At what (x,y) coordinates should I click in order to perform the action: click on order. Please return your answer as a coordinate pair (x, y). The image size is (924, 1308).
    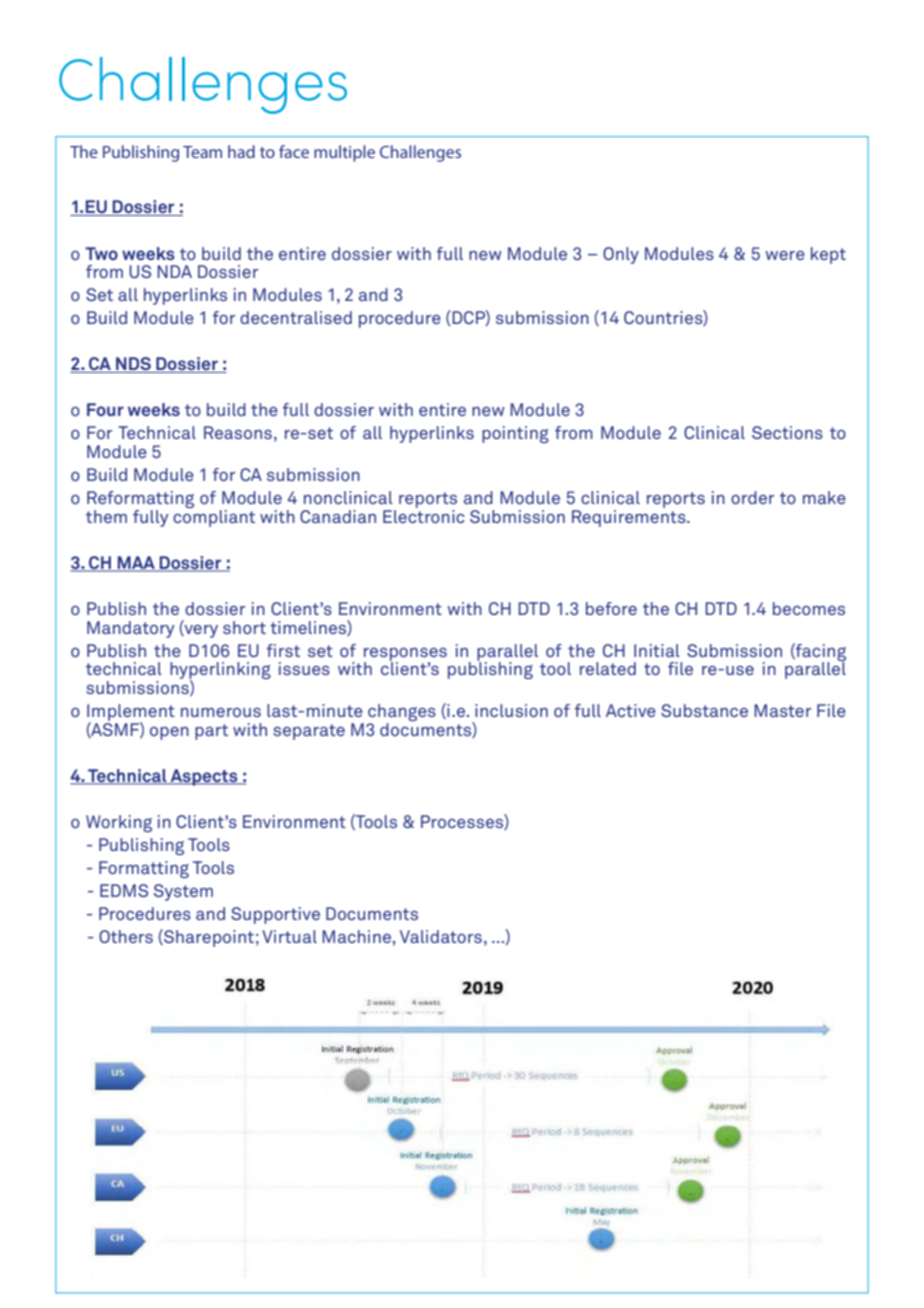
    Looking at the image, I should click on (753, 497).
